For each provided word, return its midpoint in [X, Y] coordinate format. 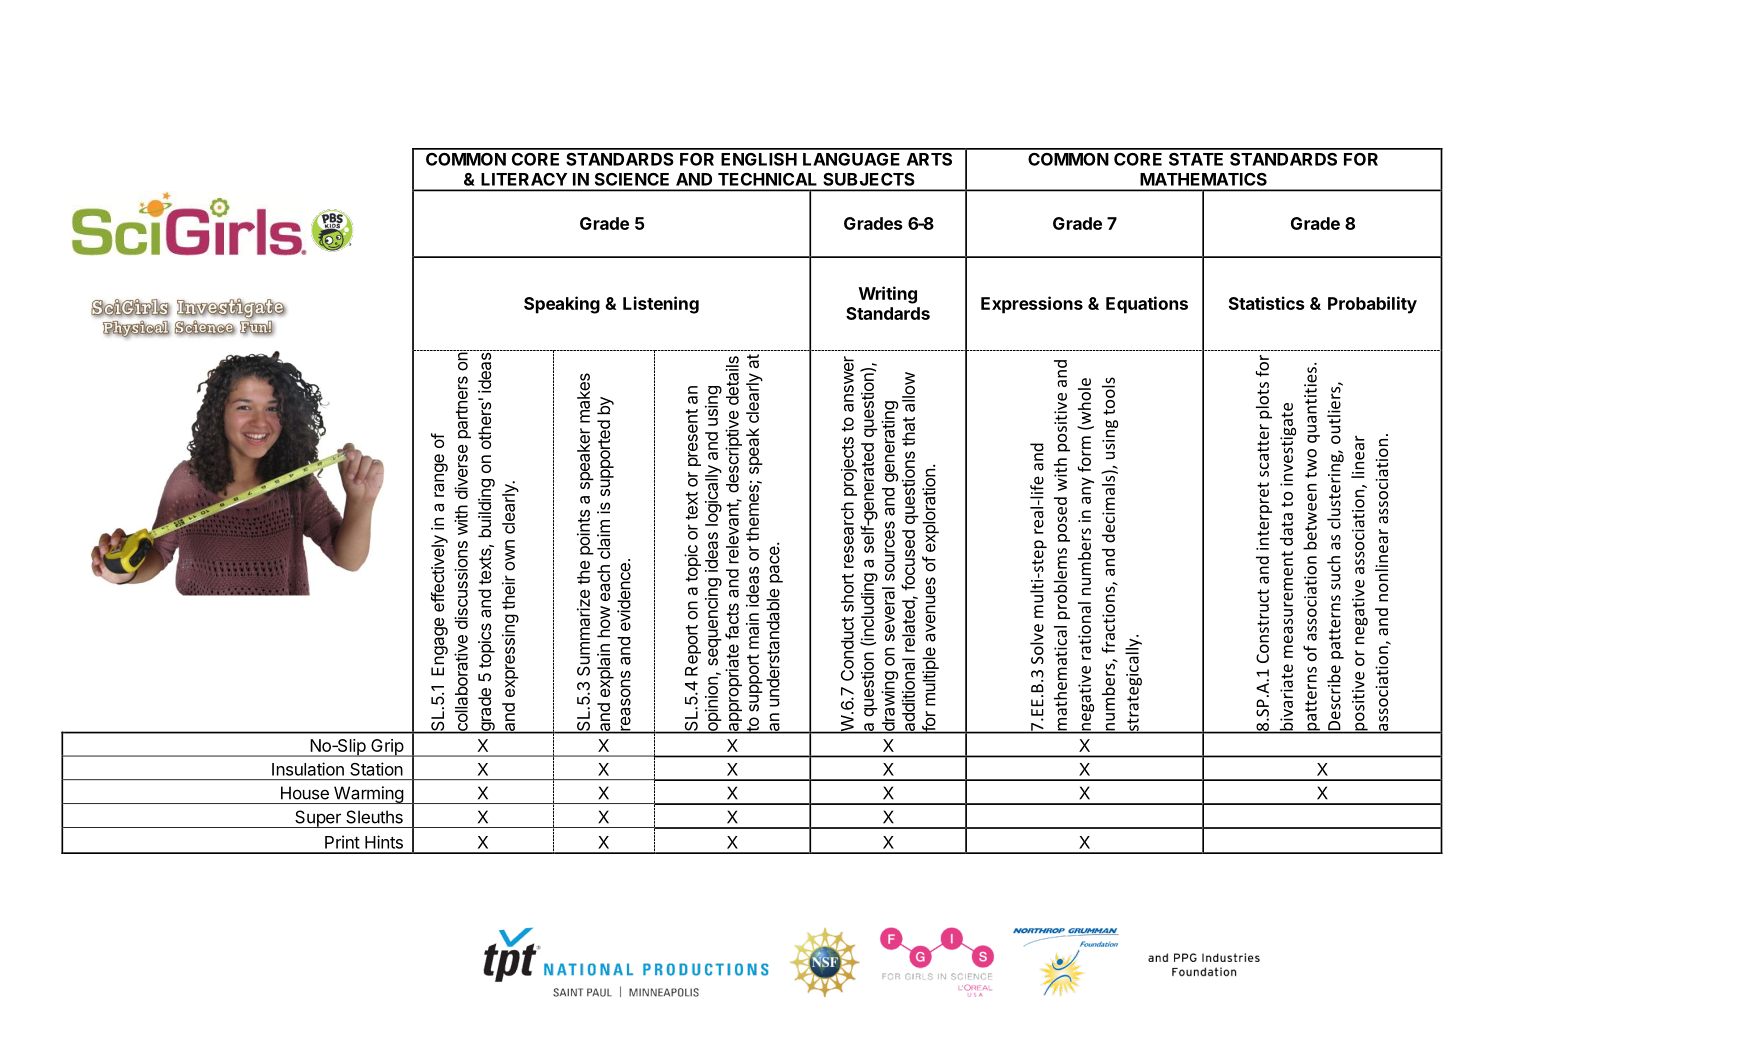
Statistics [1267, 303]
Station [376, 769]
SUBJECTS [869, 179]
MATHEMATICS [1203, 179]
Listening [661, 305]
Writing [888, 295]
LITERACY [524, 179]
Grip [387, 748]
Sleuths [374, 817]
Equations [1147, 305]
